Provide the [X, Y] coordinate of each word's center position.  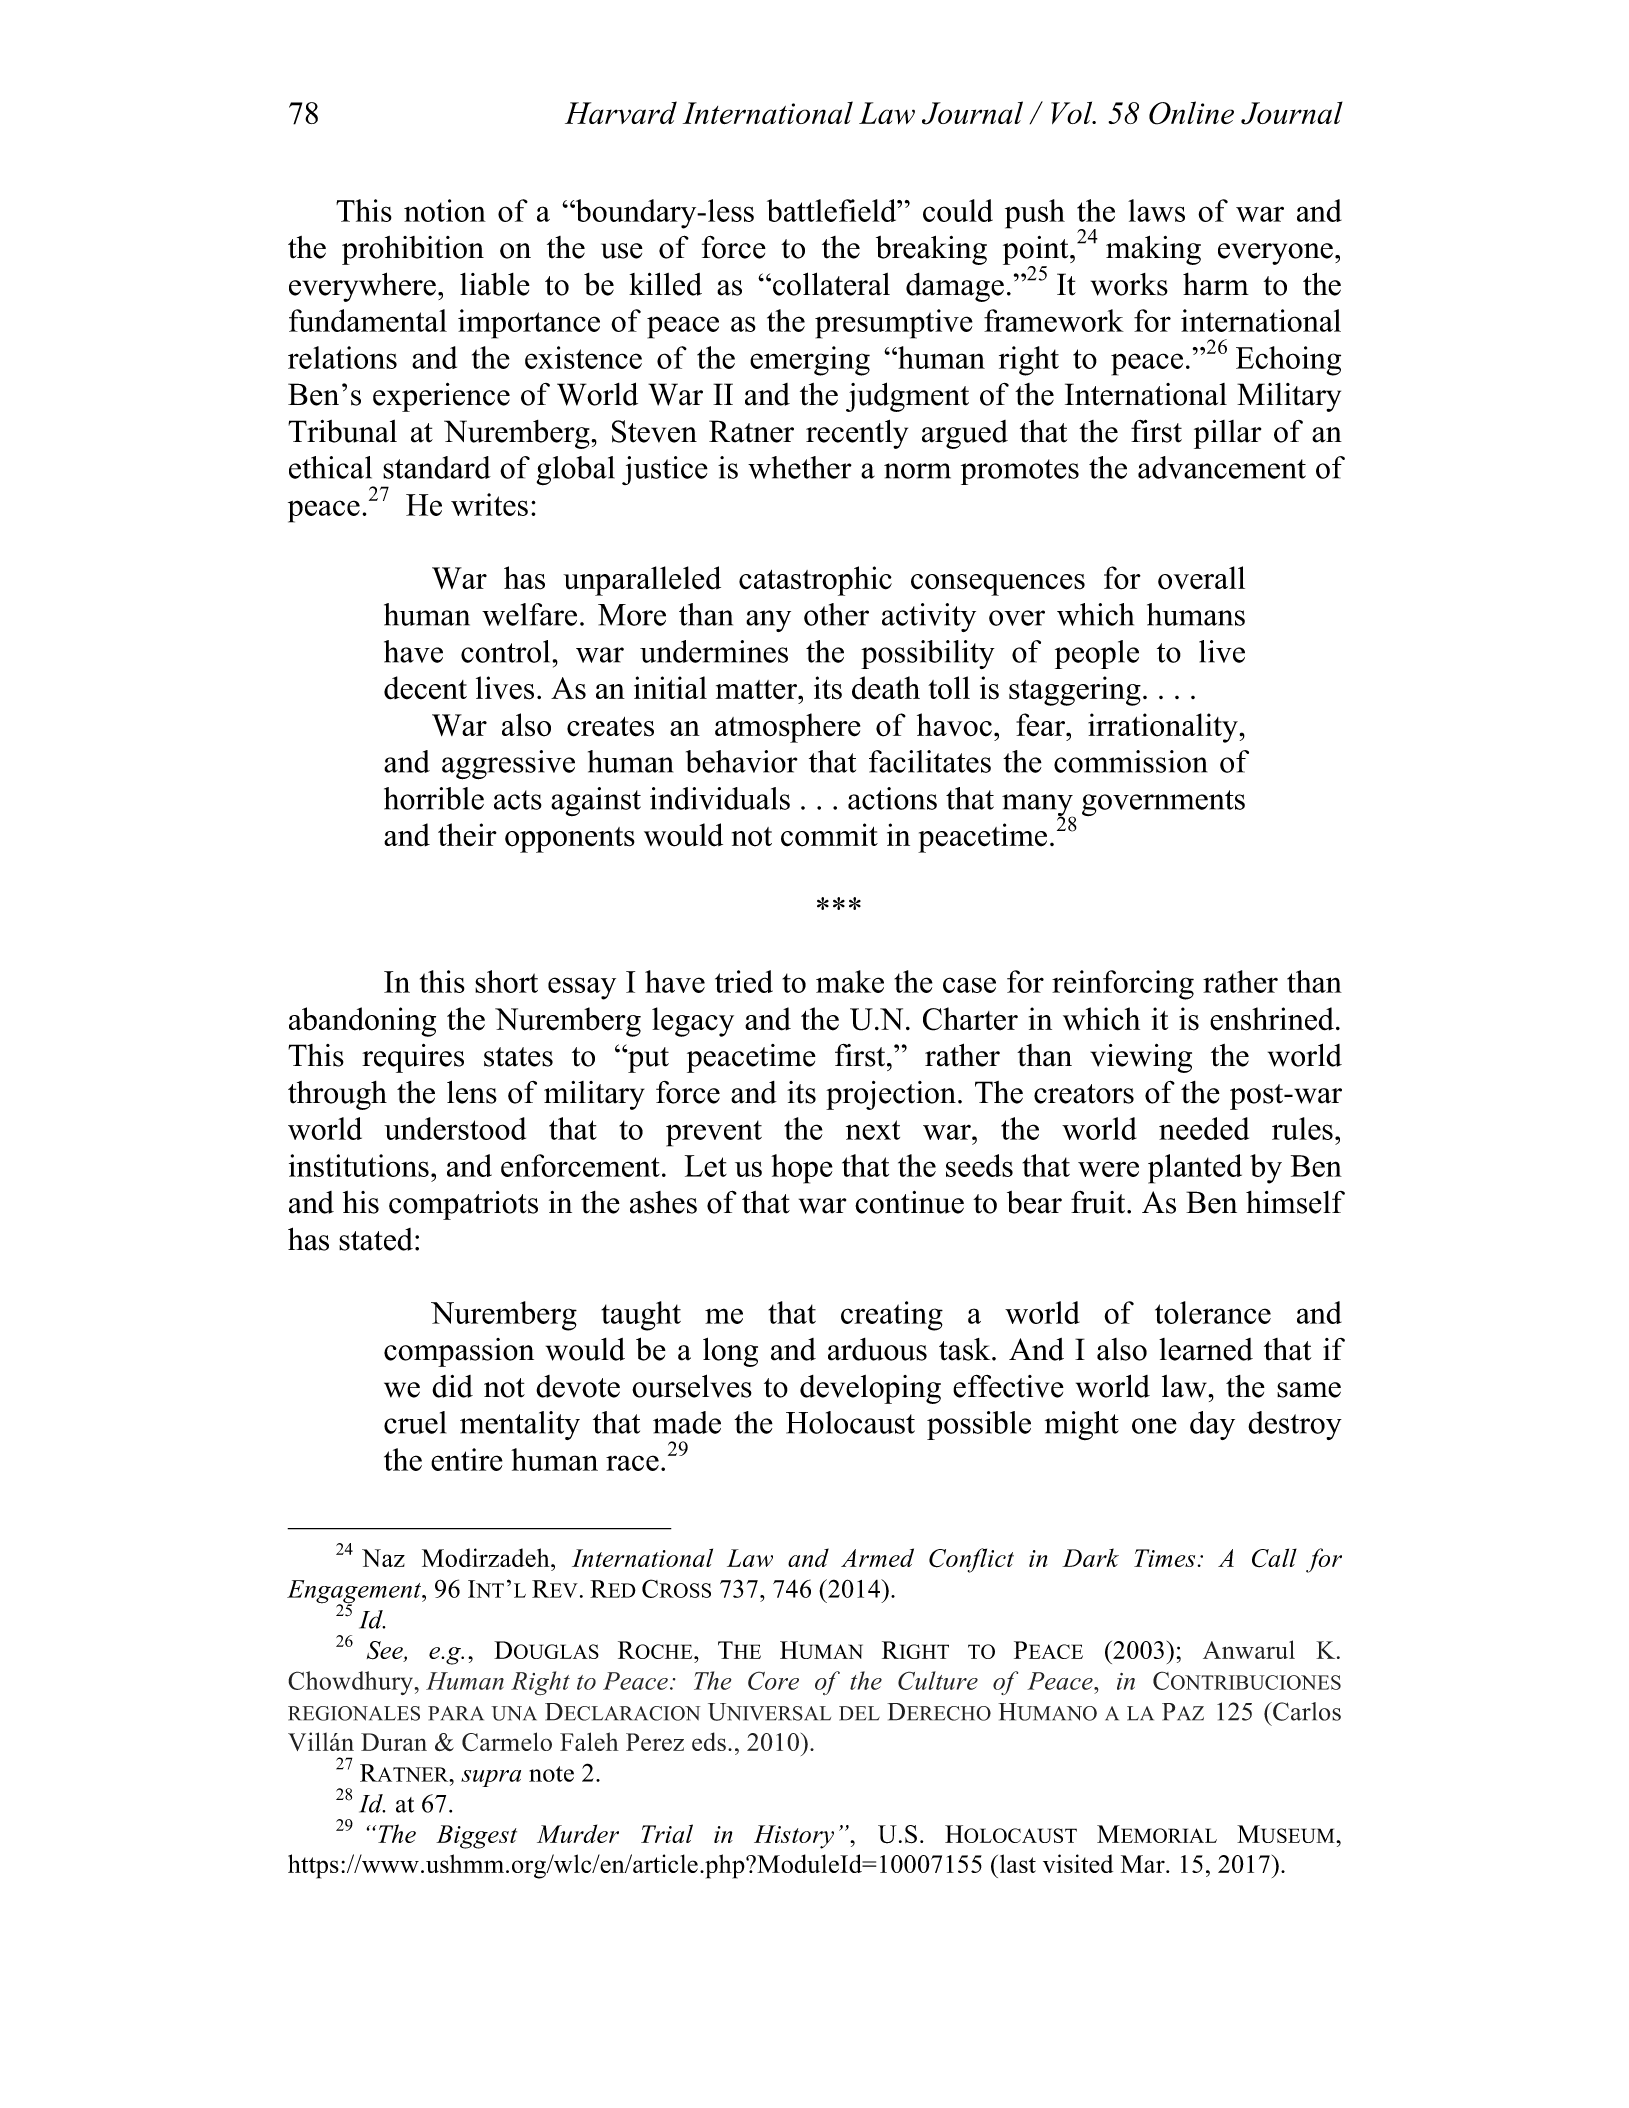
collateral [831, 284]
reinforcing [1123, 985]
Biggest [476, 1837]
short [506, 981]
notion [445, 210]
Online [1191, 113]
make [850, 981]
